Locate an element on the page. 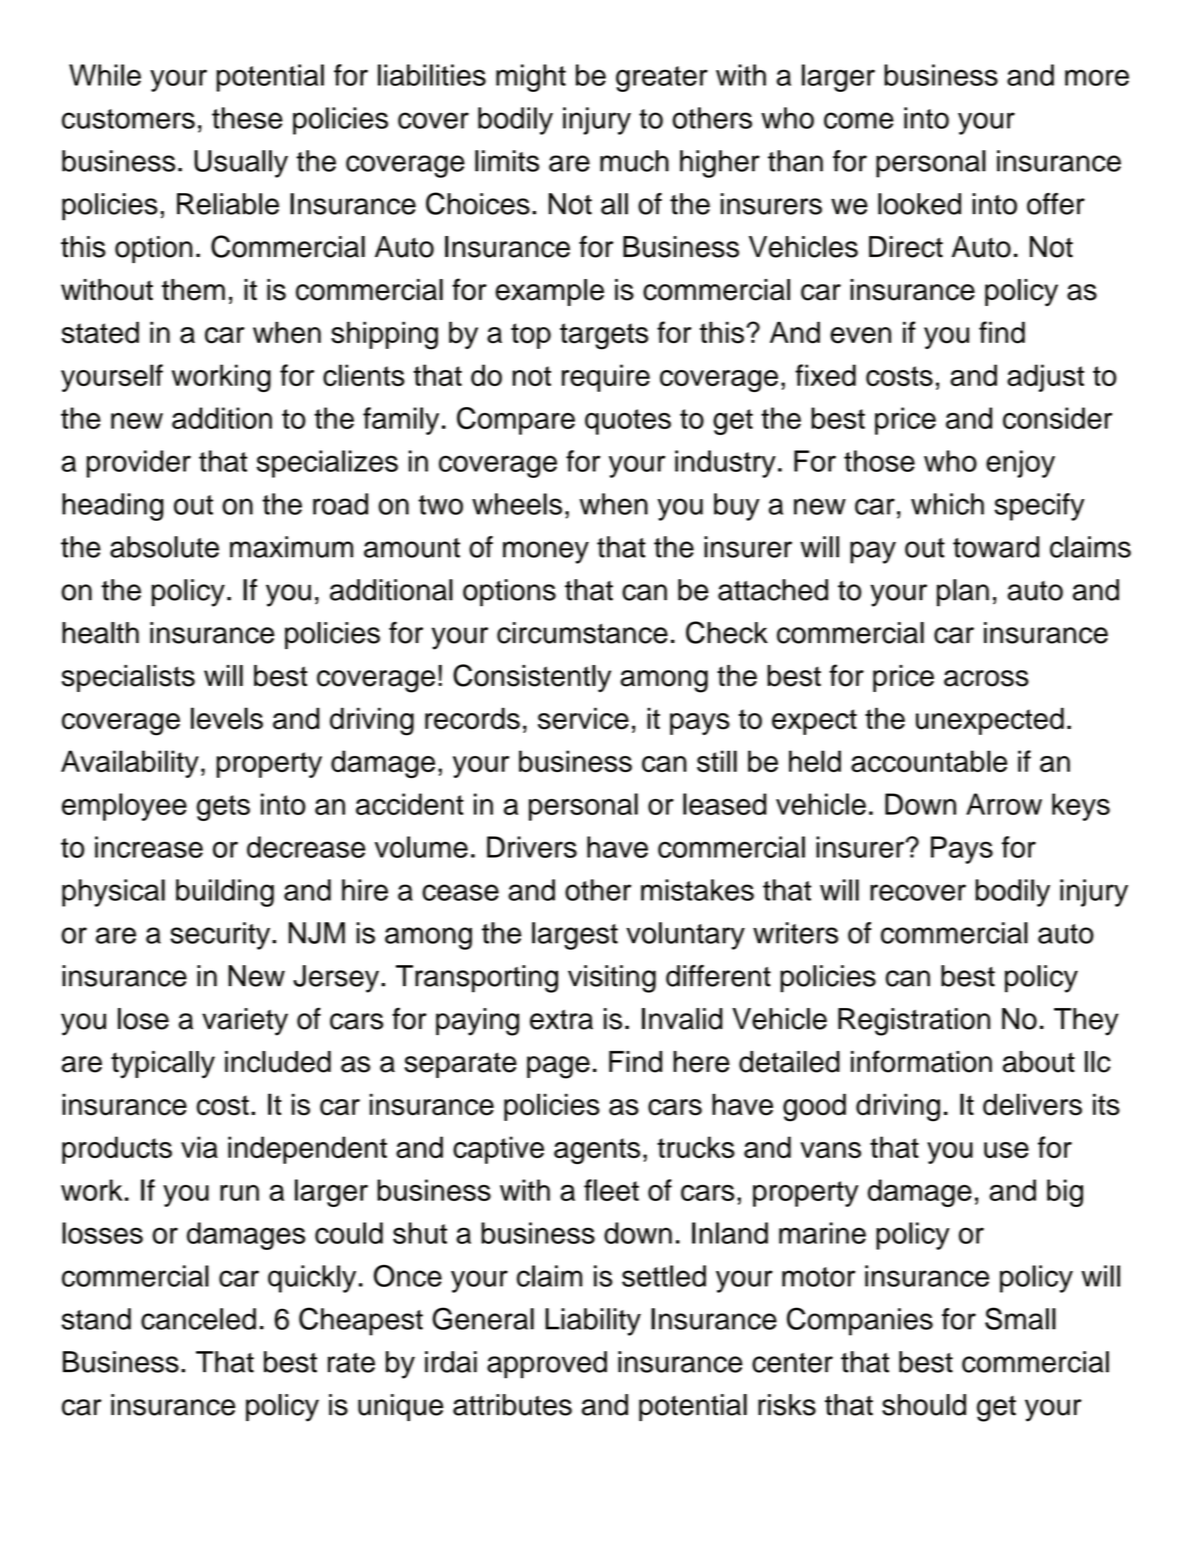  security is located at coordinates (221, 936).
